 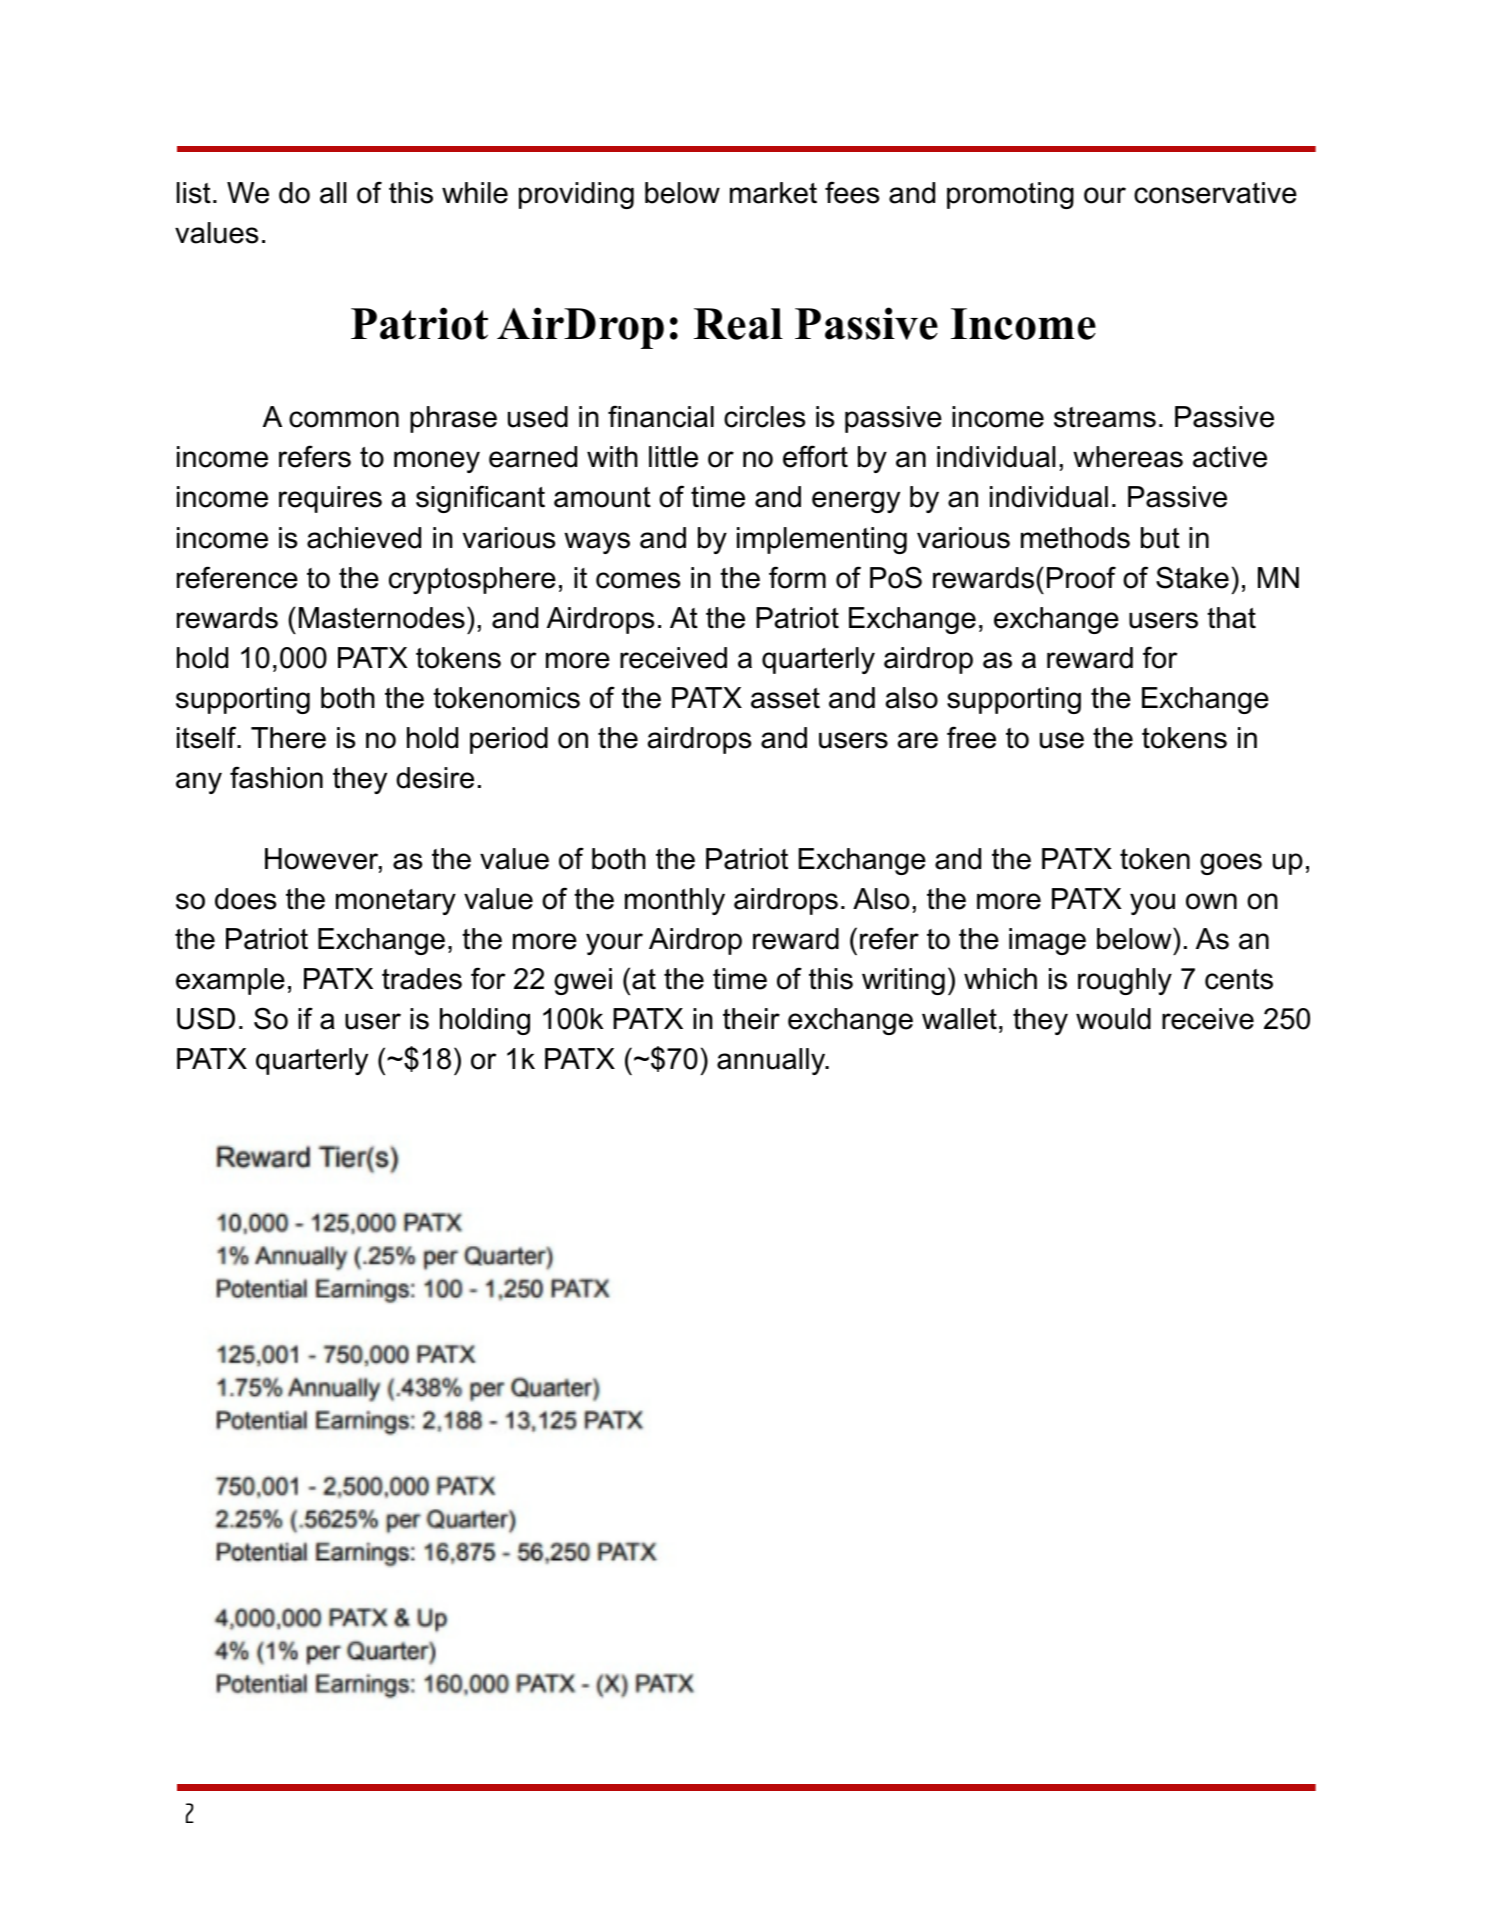 What do you see at coordinates (194, 193) in the screenshot?
I see `list` at bounding box center [194, 193].
